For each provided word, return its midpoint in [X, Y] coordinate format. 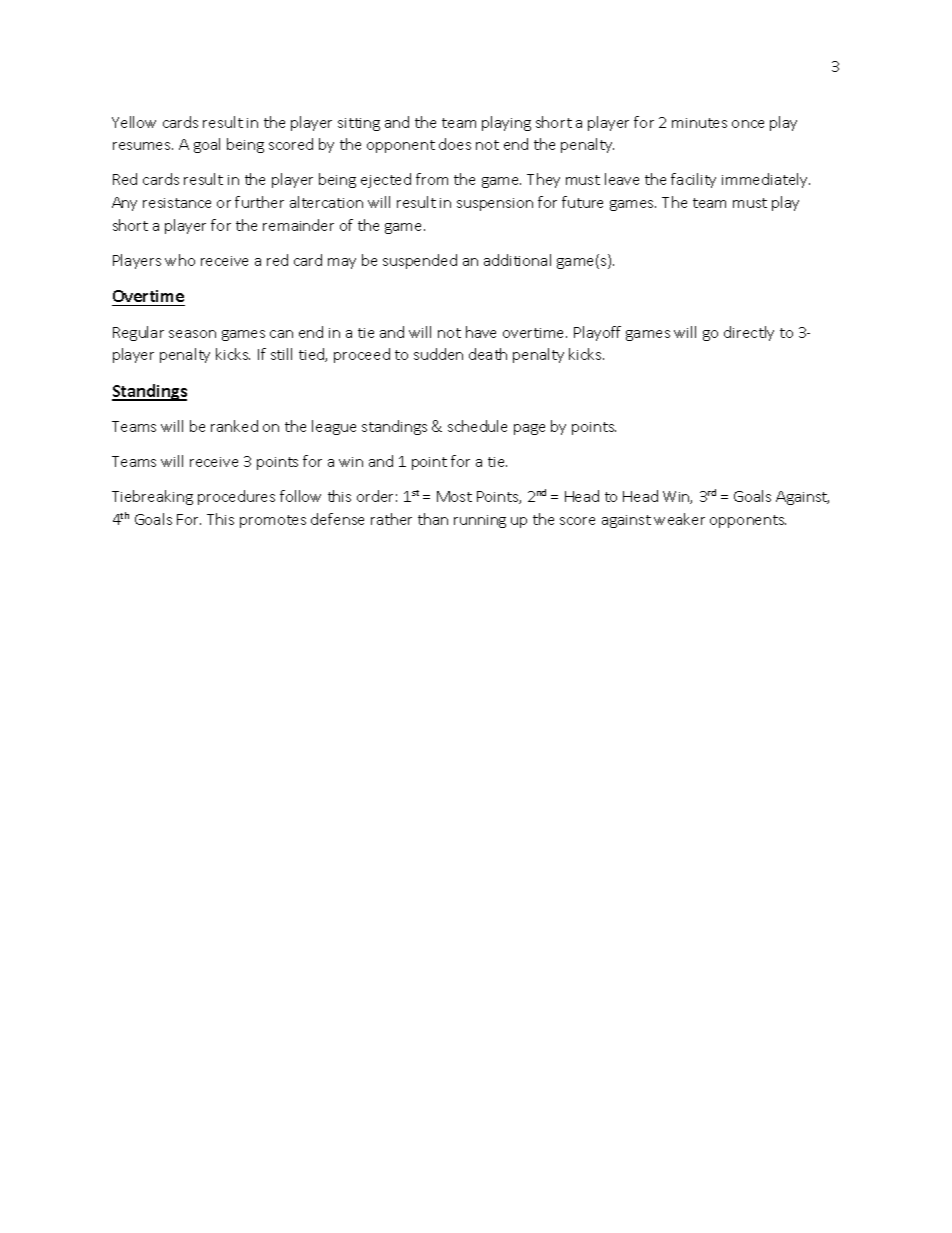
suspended [420, 261]
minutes [699, 123]
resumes [143, 146]
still [281, 354]
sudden [438, 354]
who [180, 260]
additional [517, 260]
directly [749, 333]
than [433, 519]
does [455, 144]
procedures [236, 497]
